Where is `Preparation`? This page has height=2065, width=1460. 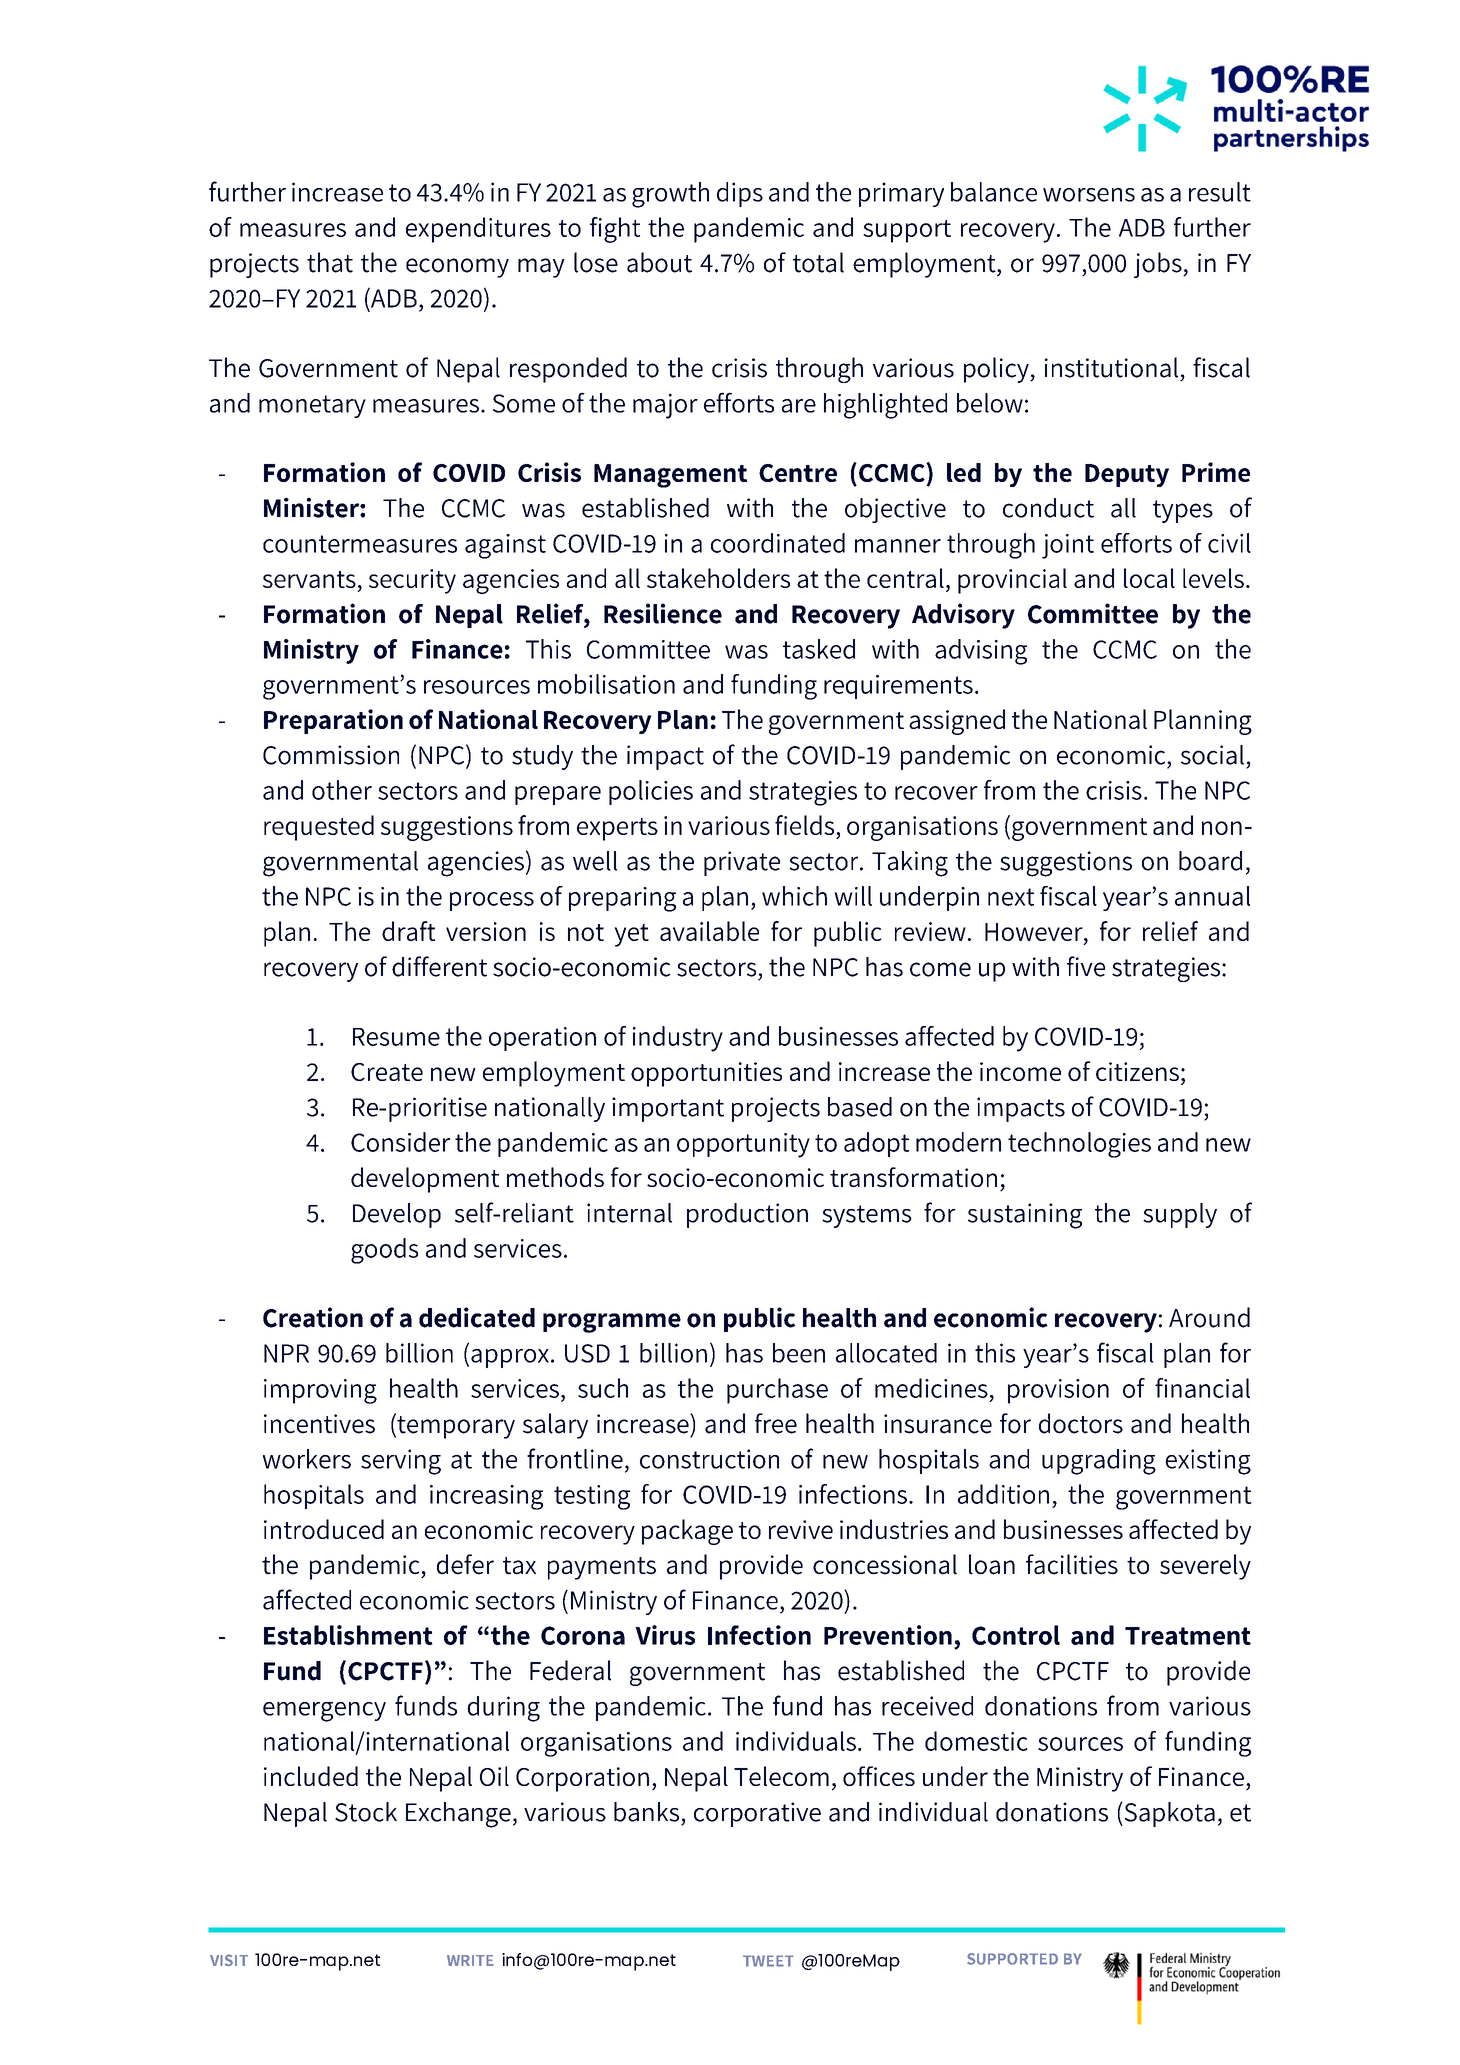
Preparation is located at coordinates (333, 721).
